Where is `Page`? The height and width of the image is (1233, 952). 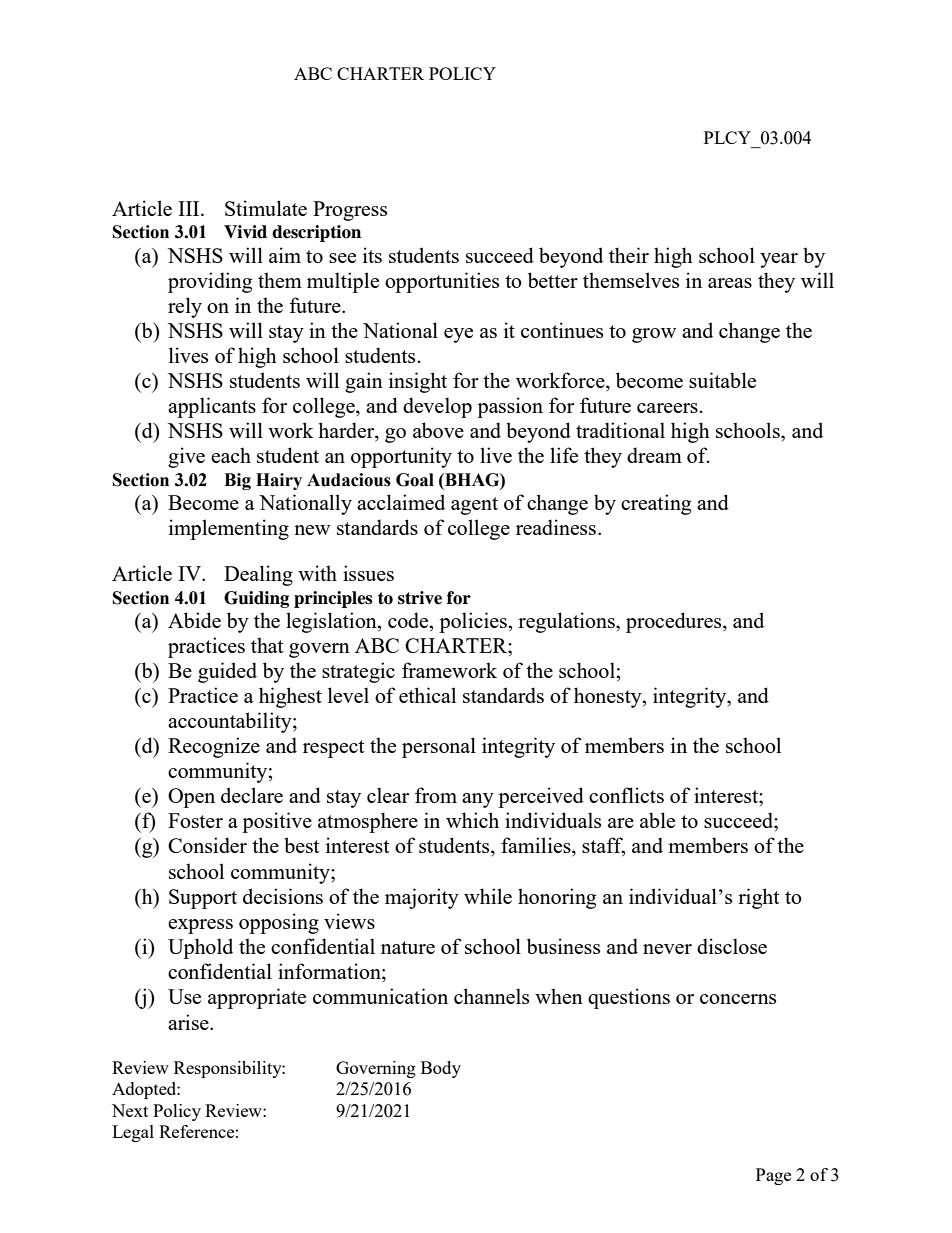 Page is located at coordinates (773, 1176).
